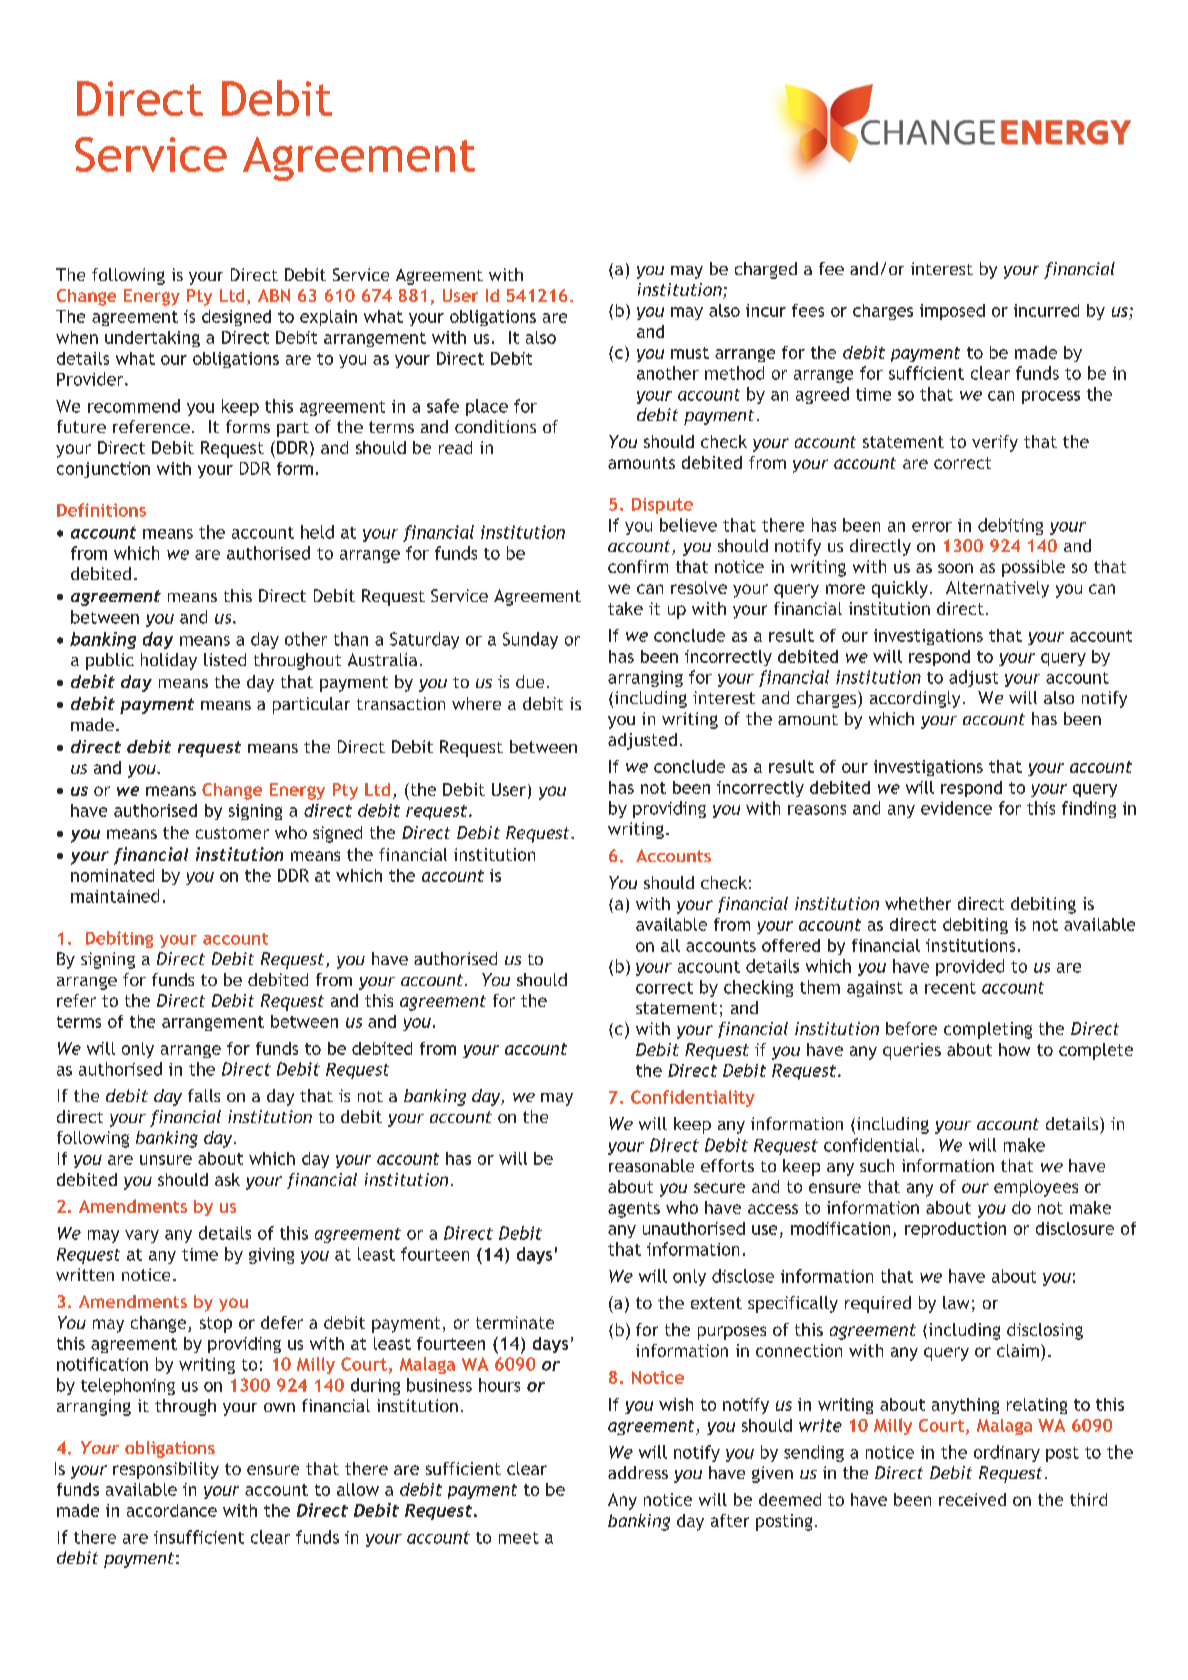 Image resolution: width=1188 pixels, height=1680 pixels. I want to click on due, so click(530, 681).
